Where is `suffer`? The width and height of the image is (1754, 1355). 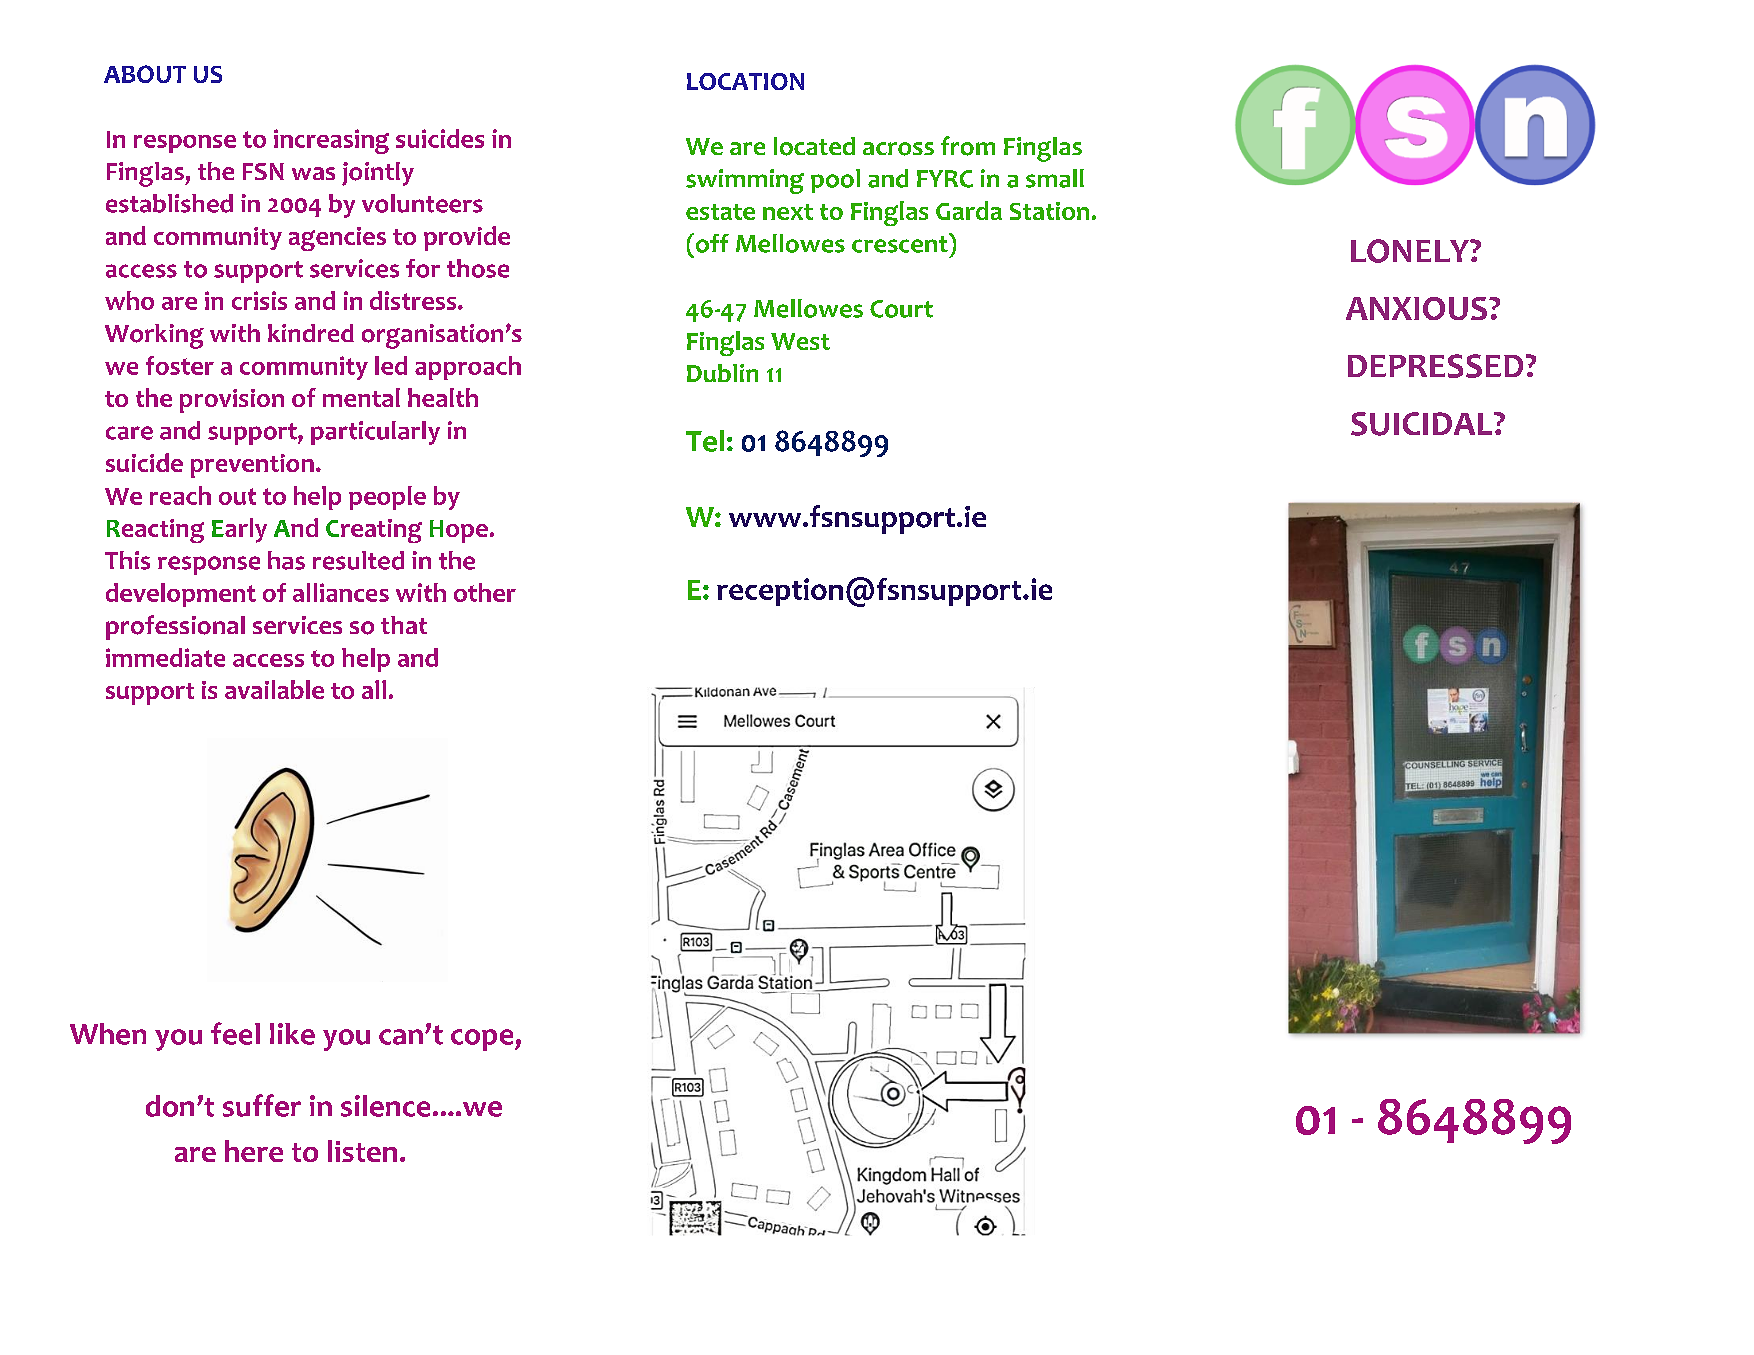
suffer is located at coordinates (262, 1105).
